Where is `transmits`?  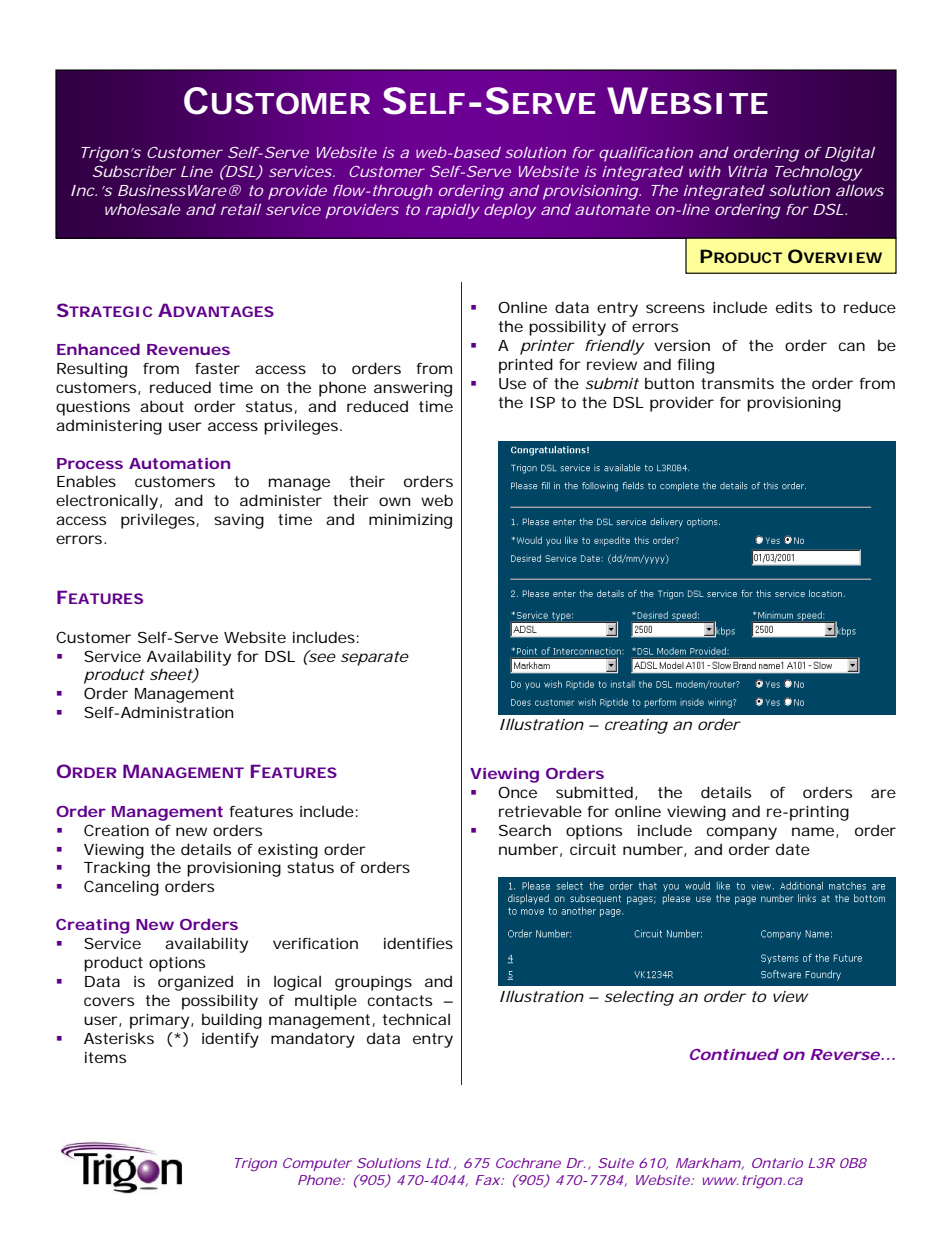 transmits is located at coordinates (737, 383).
